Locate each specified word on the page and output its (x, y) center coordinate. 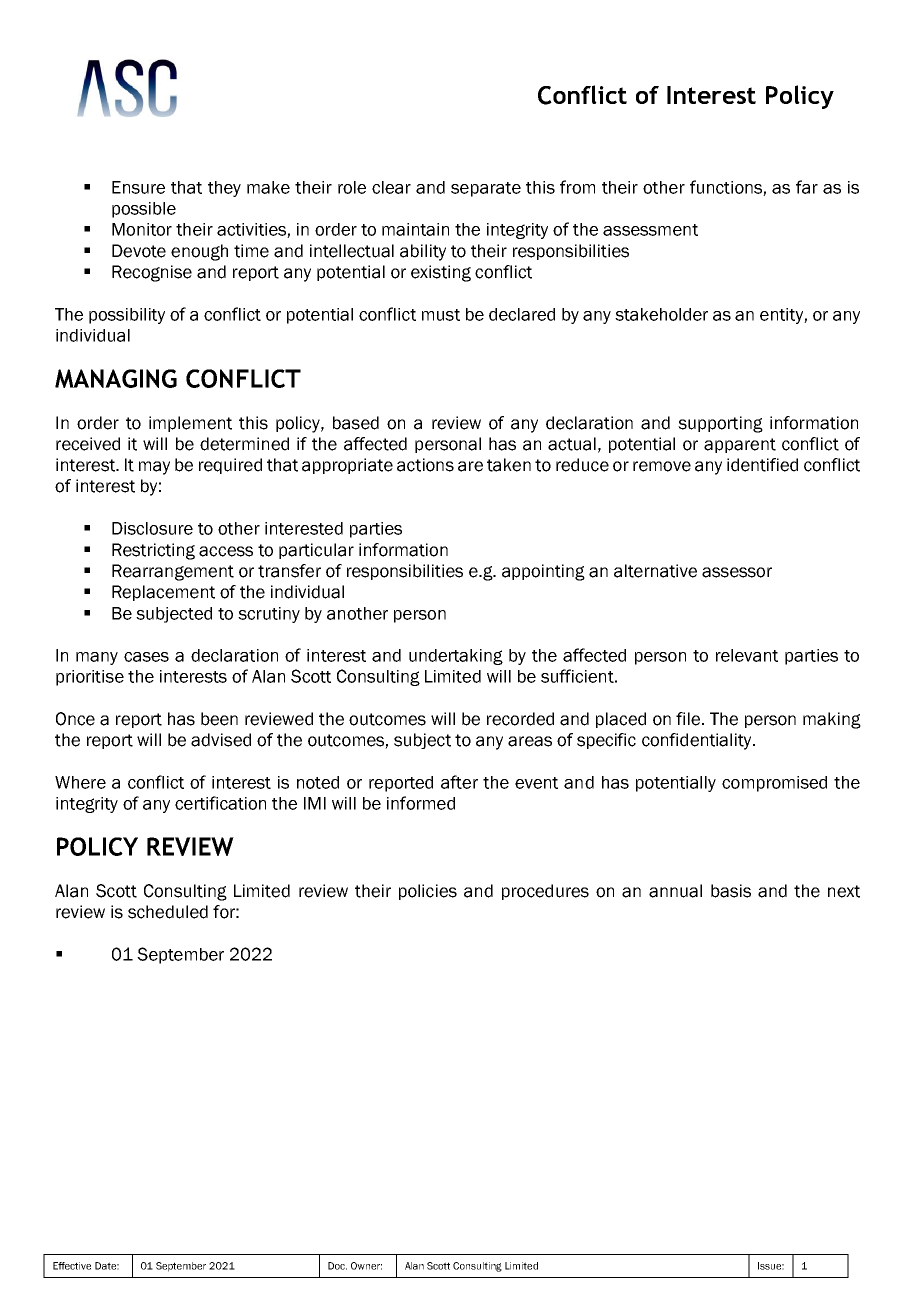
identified (762, 465)
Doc (337, 1266)
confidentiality (698, 741)
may (154, 468)
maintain (415, 229)
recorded (520, 719)
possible (144, 210)
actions (425, 465)
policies (428, 892)
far (807, 187)
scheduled (168, 912)
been (219, 719)
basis (731, 891)
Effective (72, 1266)
